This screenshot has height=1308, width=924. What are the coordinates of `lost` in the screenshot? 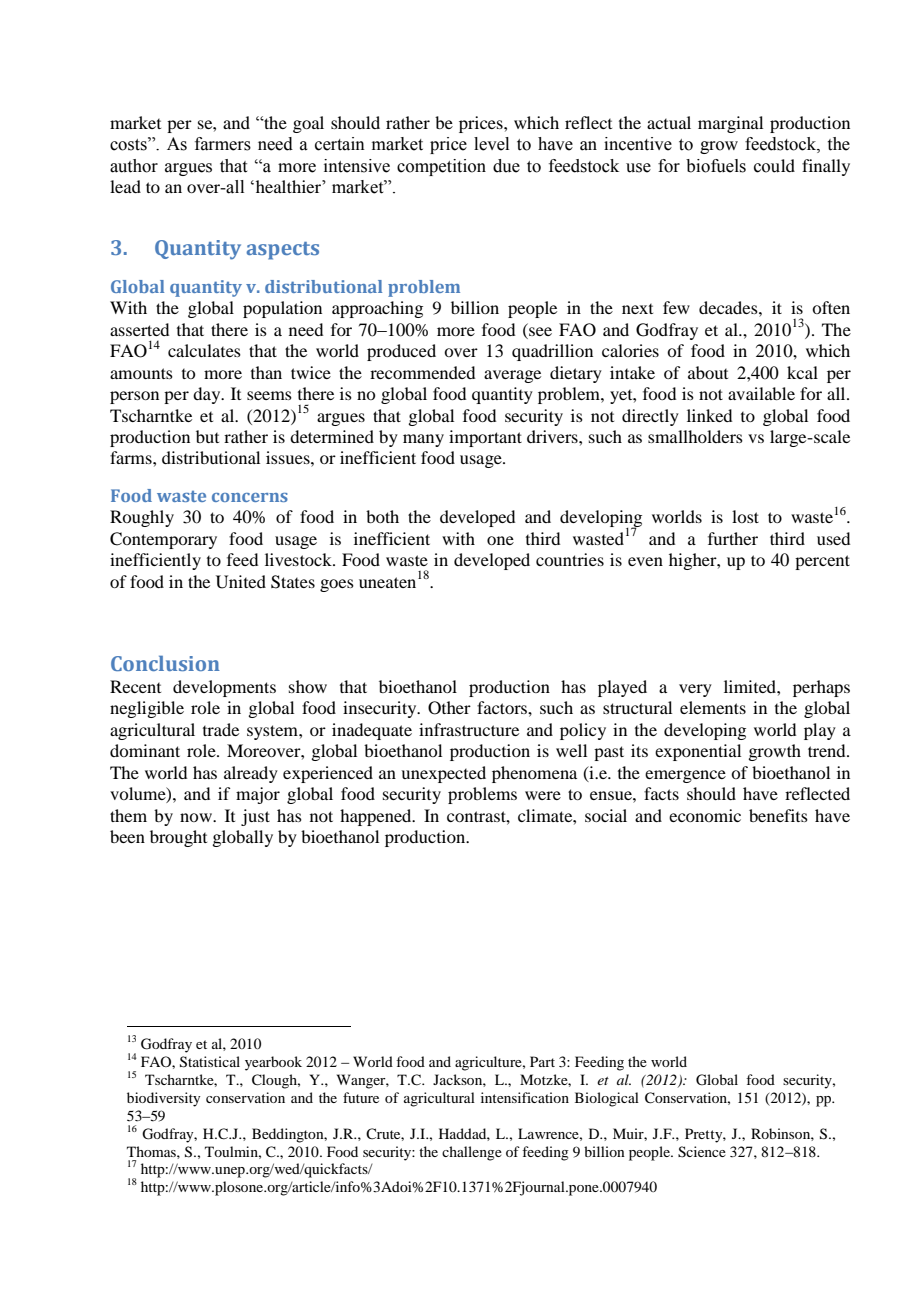 It's located at (745, 516).
